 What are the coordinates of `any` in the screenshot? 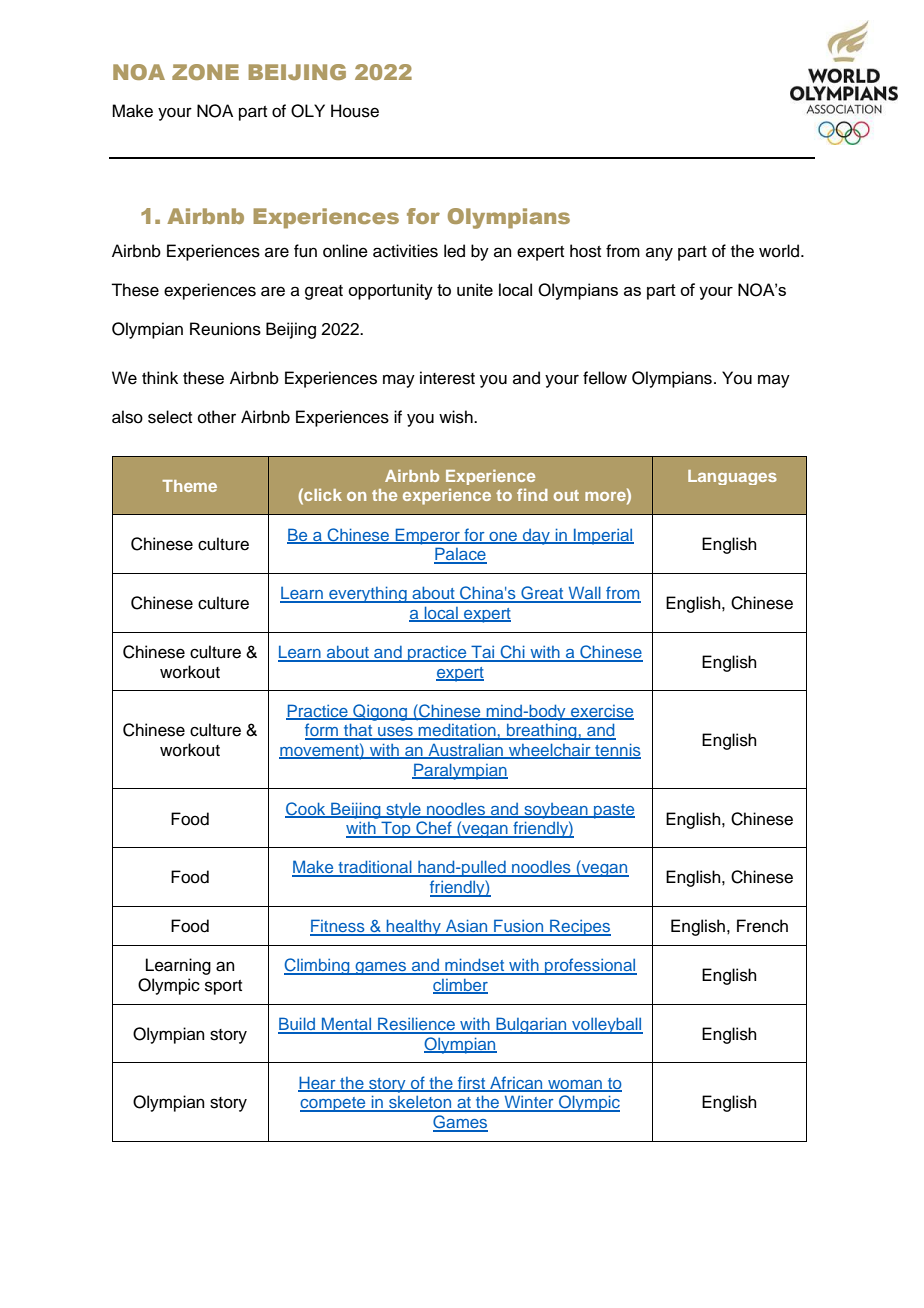 It's located at (659, 254).
